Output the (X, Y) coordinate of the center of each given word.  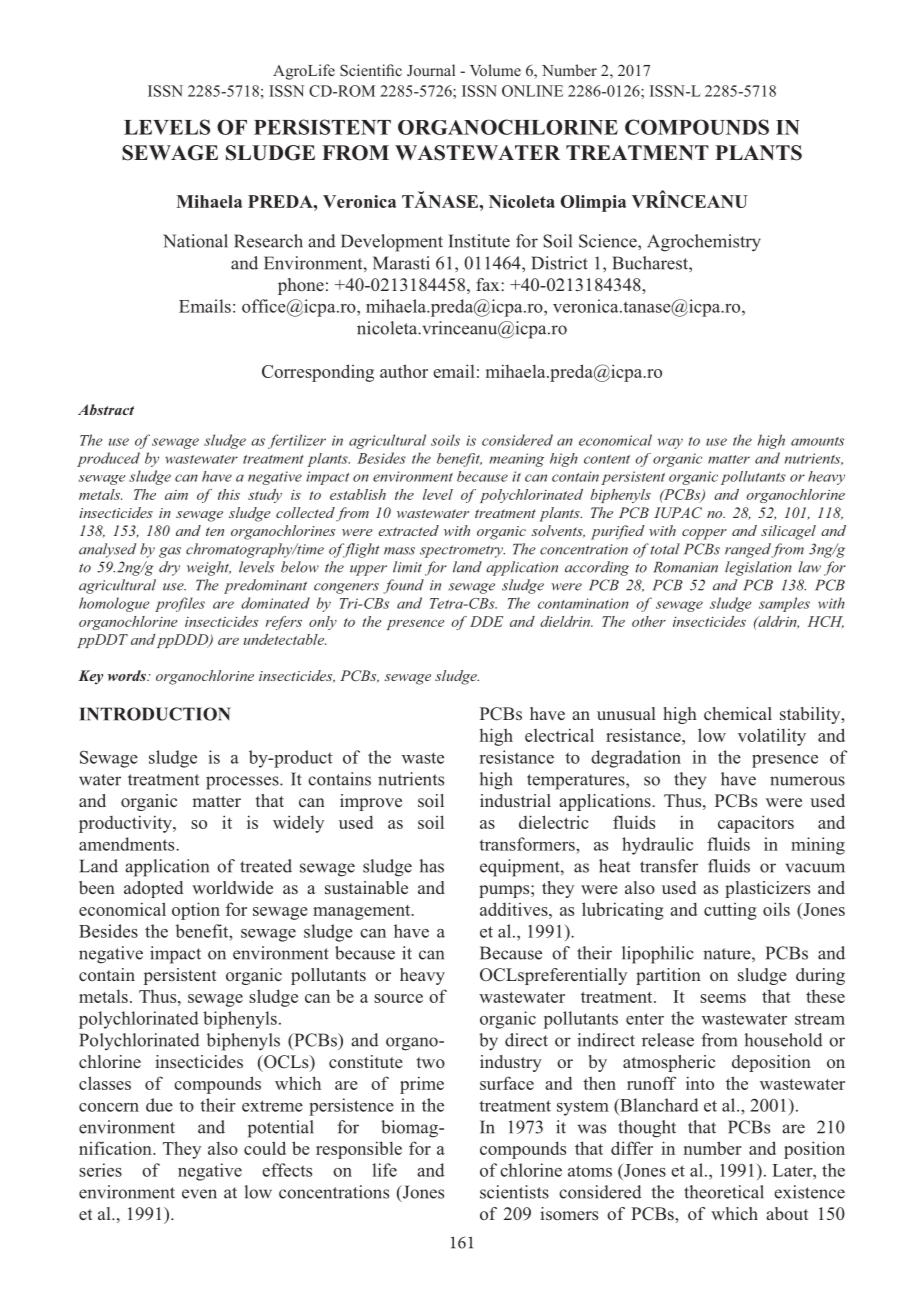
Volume (495, 70)
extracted (409, 530)
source (398, 998)
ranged (748, 550)
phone (301, 286)
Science (609, 241)
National (195, 241)
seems (723, 998)
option (196, 911)
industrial (515, 800)
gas (170, 552)
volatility (772, 737)
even (199, 1194)
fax (489, 284)
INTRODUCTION (155, 714)
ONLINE (532, 91)
